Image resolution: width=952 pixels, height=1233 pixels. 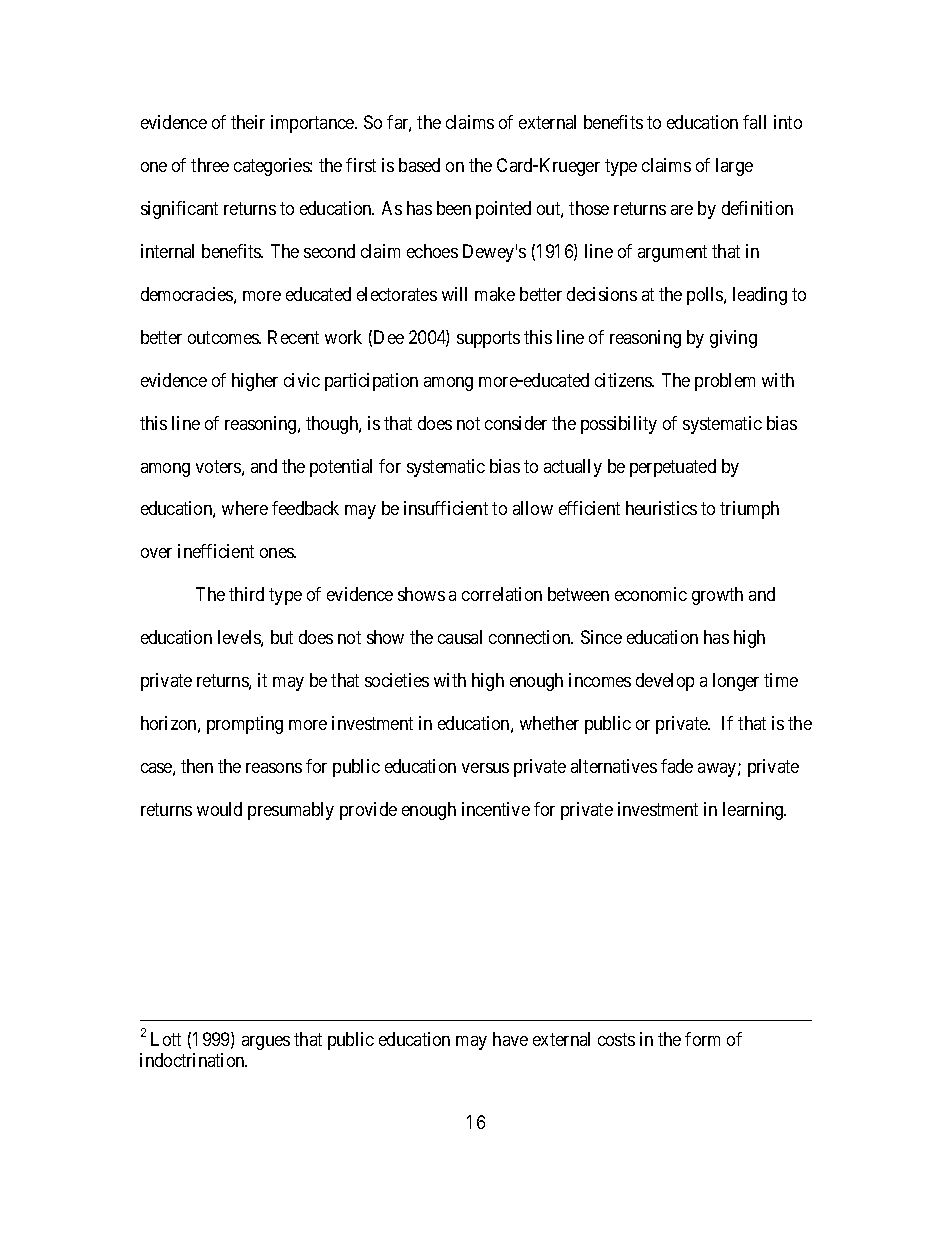 What do you see at coordinates (266, 1043) in the document?
I see `argues` at bounding box center [266, 1043].
